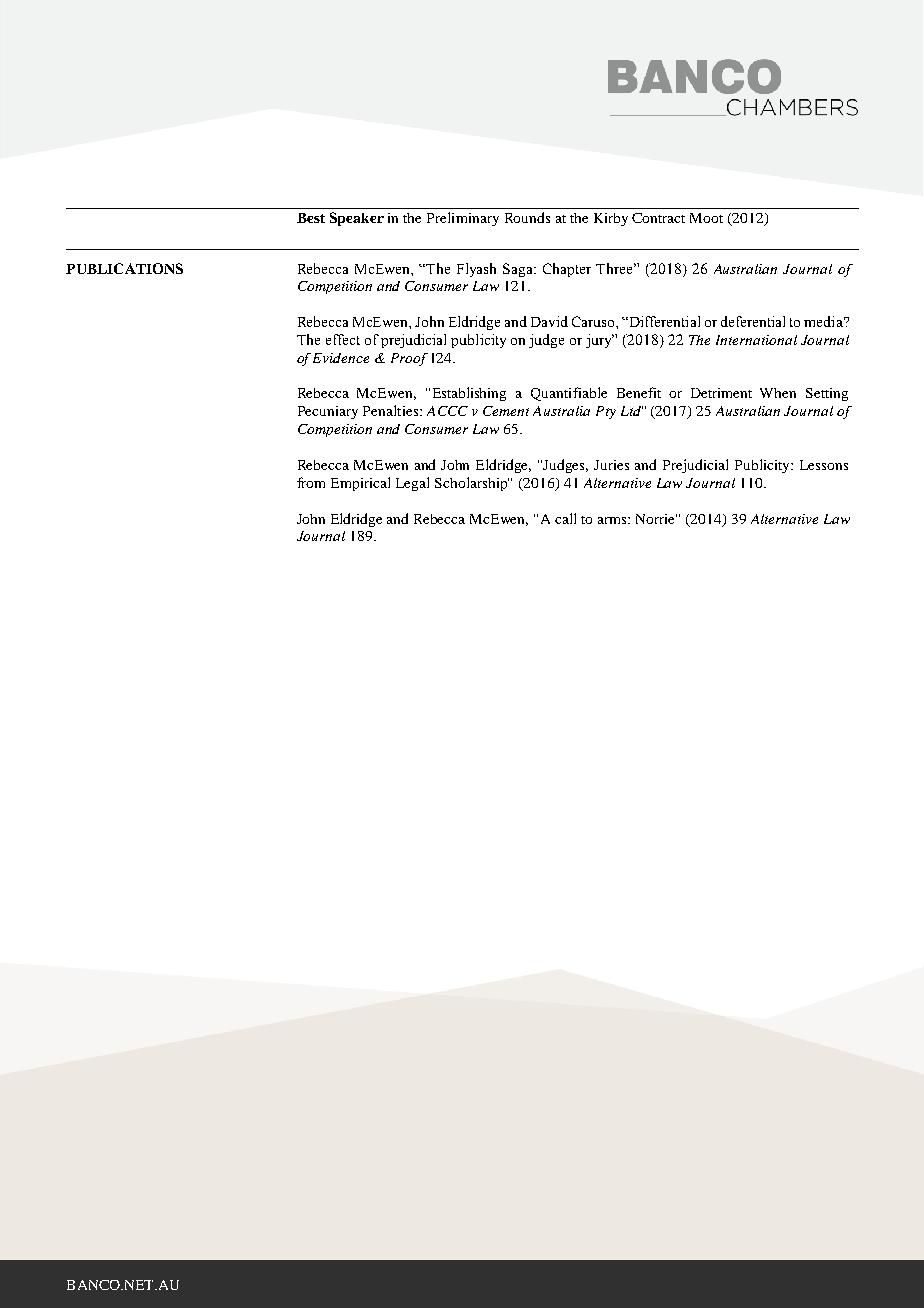 Image resolution: width=924 pixels, height=1308 pixels. What do you see at coordinates (311, 482) in the page?
I see `from` at bounding box center [311, 482].
